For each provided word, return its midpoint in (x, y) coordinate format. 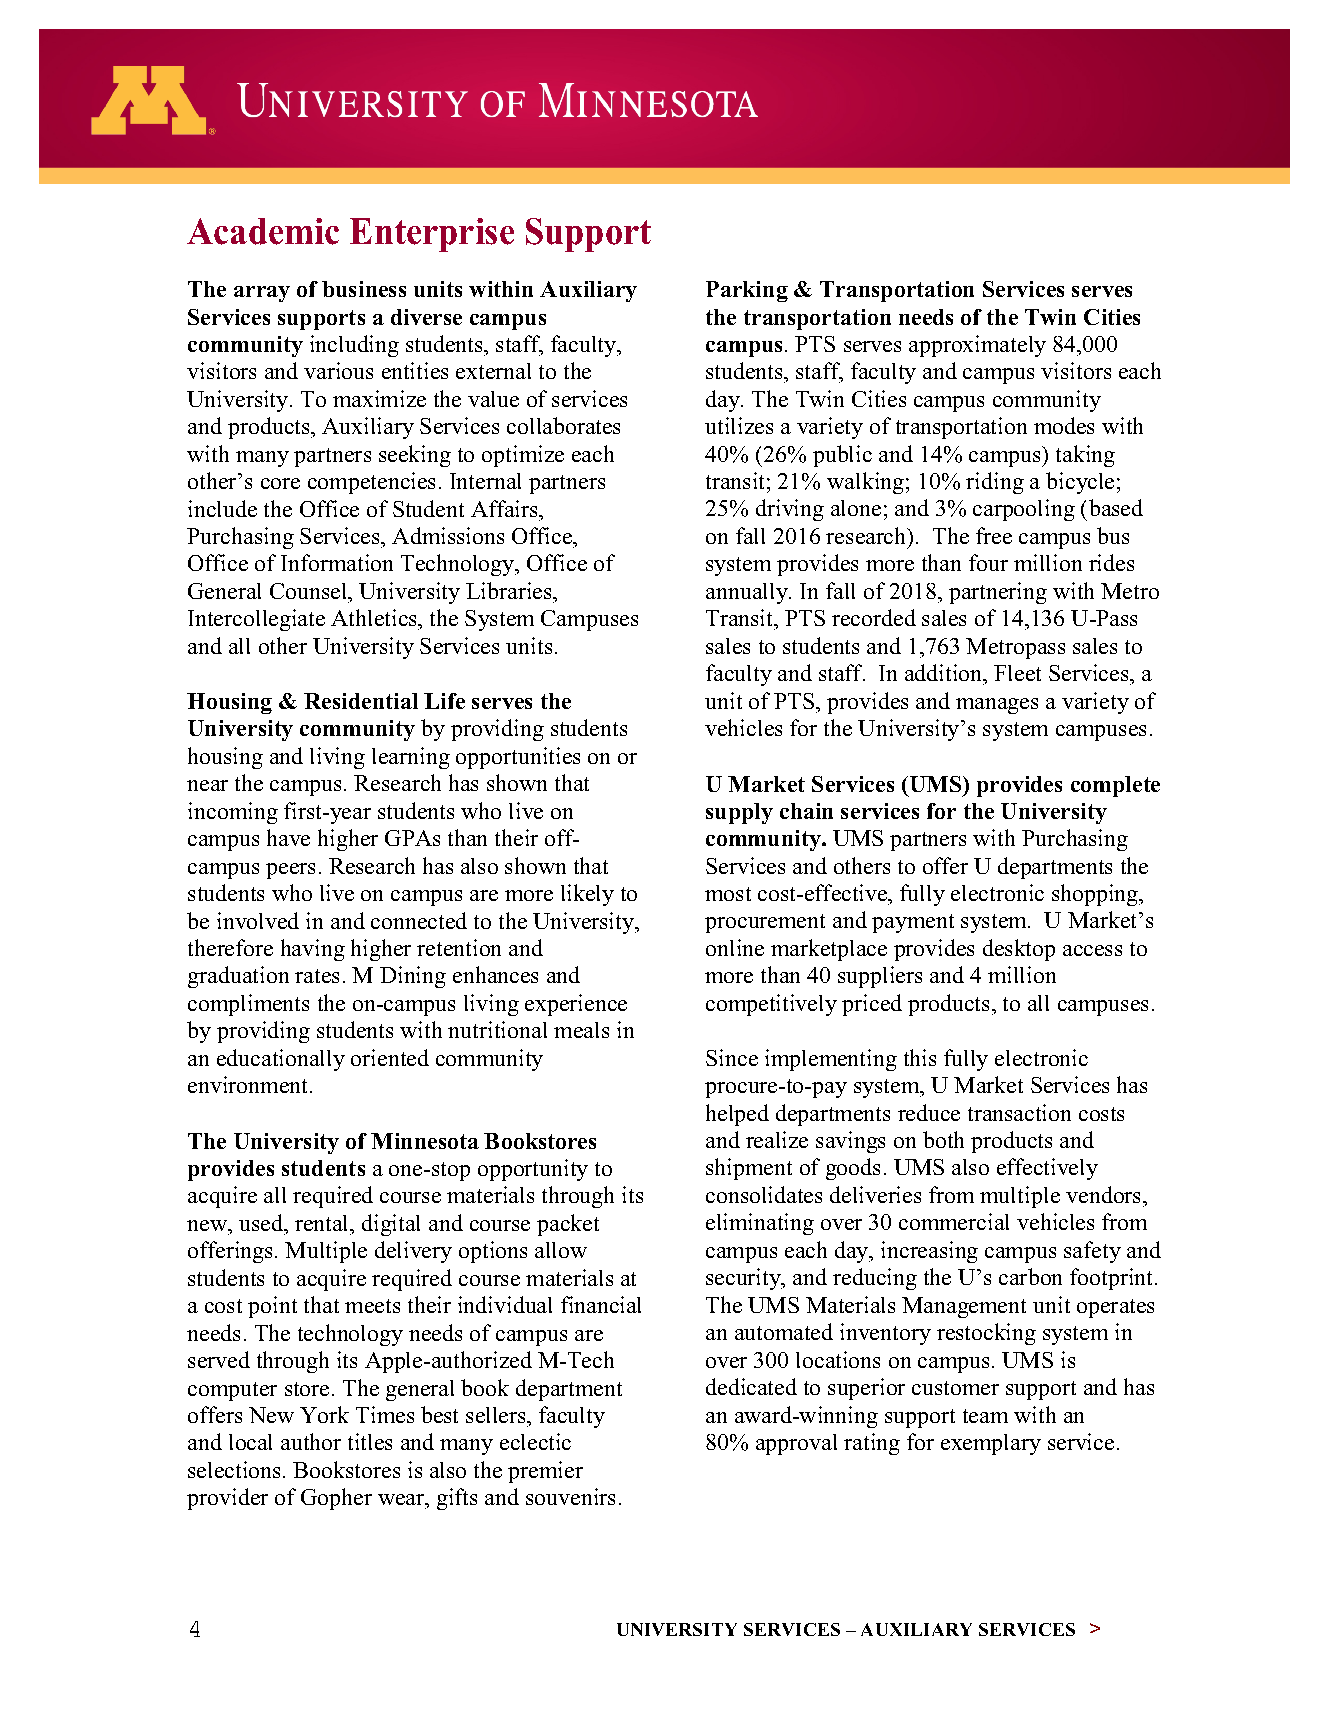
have (288, 837)
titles (370, 1441)
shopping (1096, 895)
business (364, 289)
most (728, 894)
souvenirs (570, 1496)
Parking (747, 291)
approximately (977, 346)
